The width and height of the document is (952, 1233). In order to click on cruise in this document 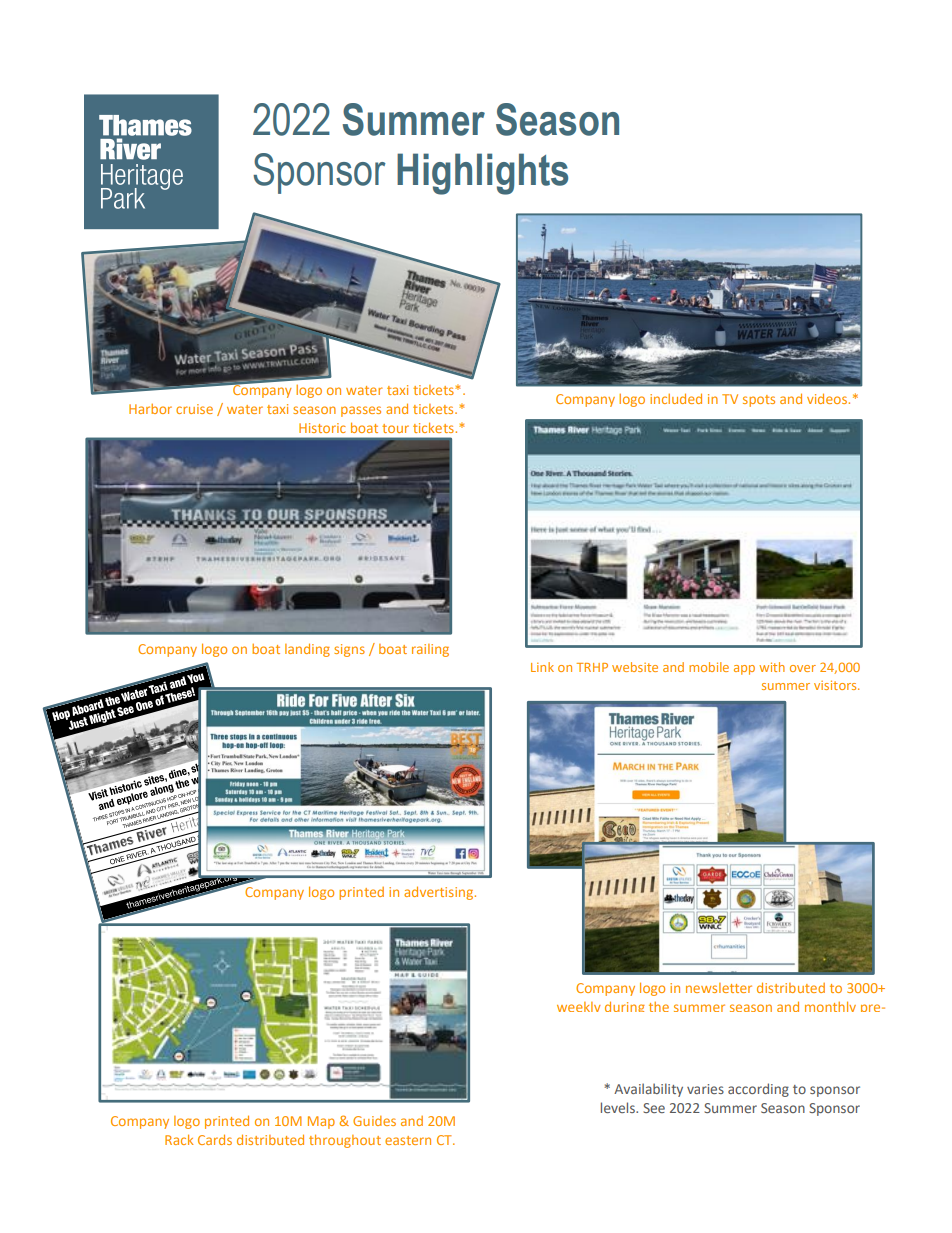, I will do `click(194, 409)`.
